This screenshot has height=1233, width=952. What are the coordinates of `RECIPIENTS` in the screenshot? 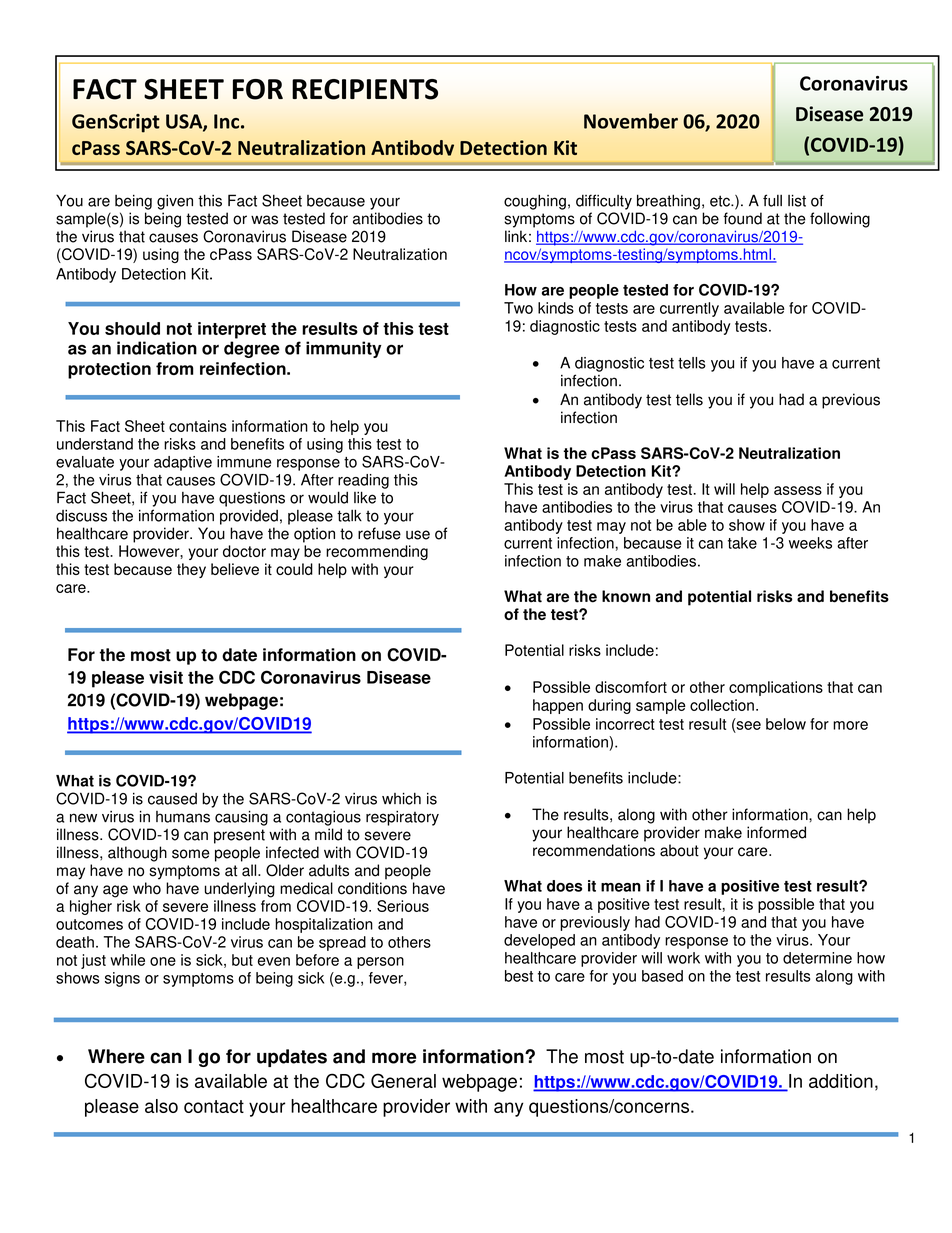 It's located at (365, 89).
